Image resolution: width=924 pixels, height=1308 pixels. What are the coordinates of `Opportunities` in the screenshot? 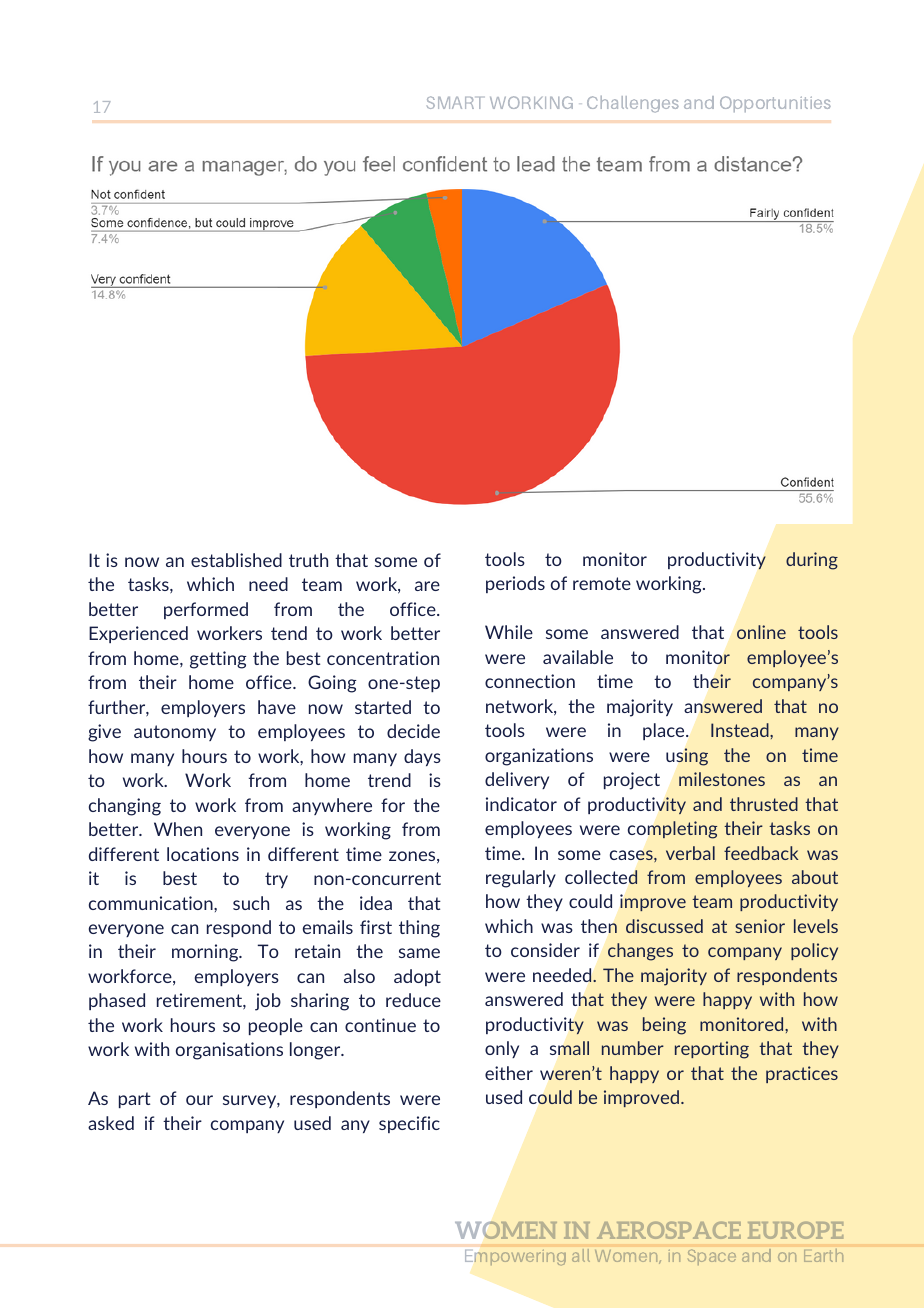 It's located at (775, 104).
